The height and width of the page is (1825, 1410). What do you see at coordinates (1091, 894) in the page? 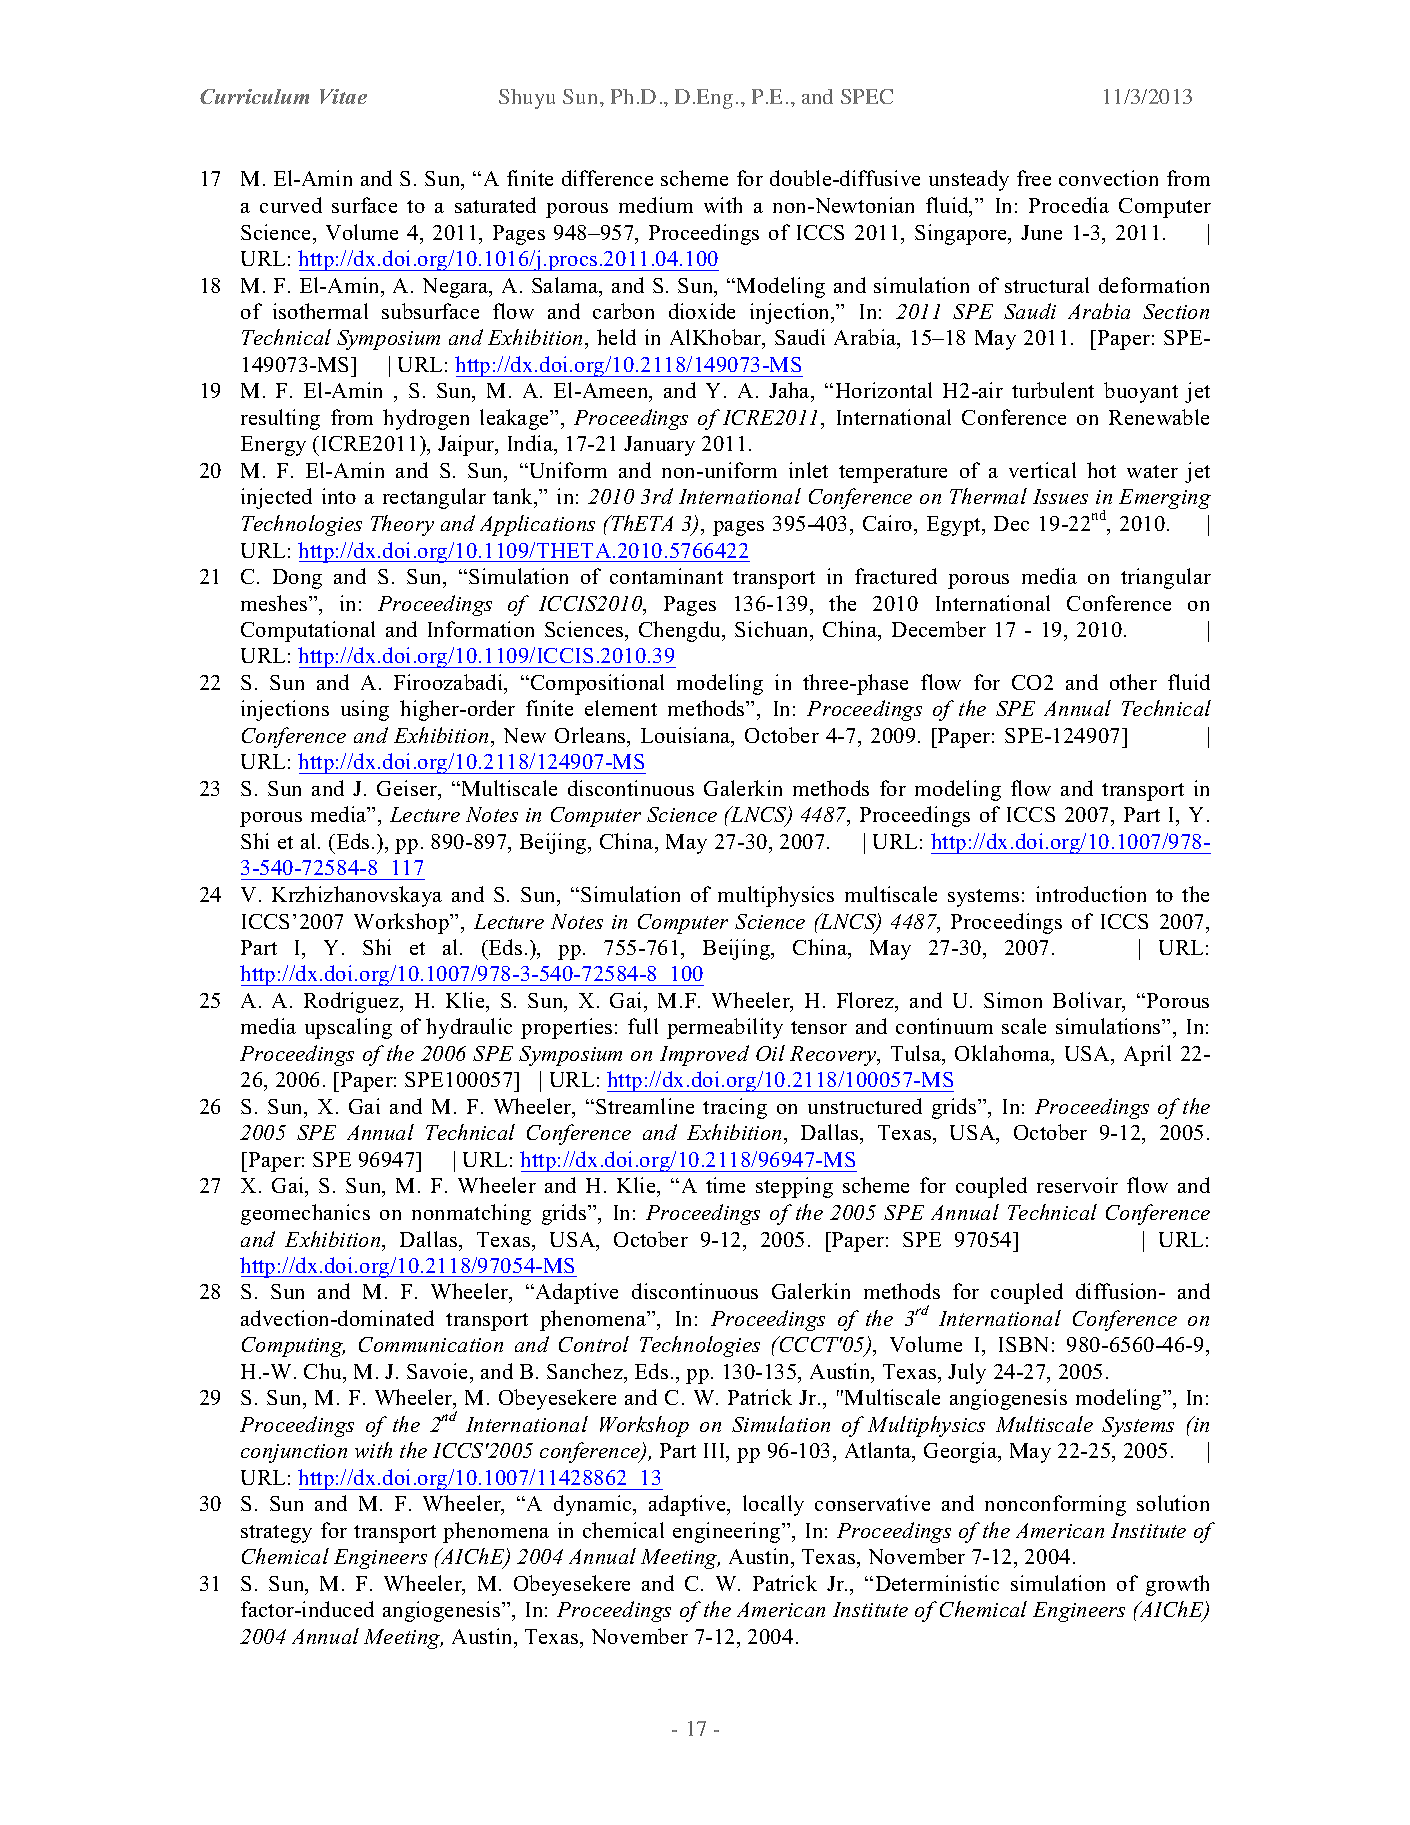
I see `introduction` at bounding box center [1091, 894].
